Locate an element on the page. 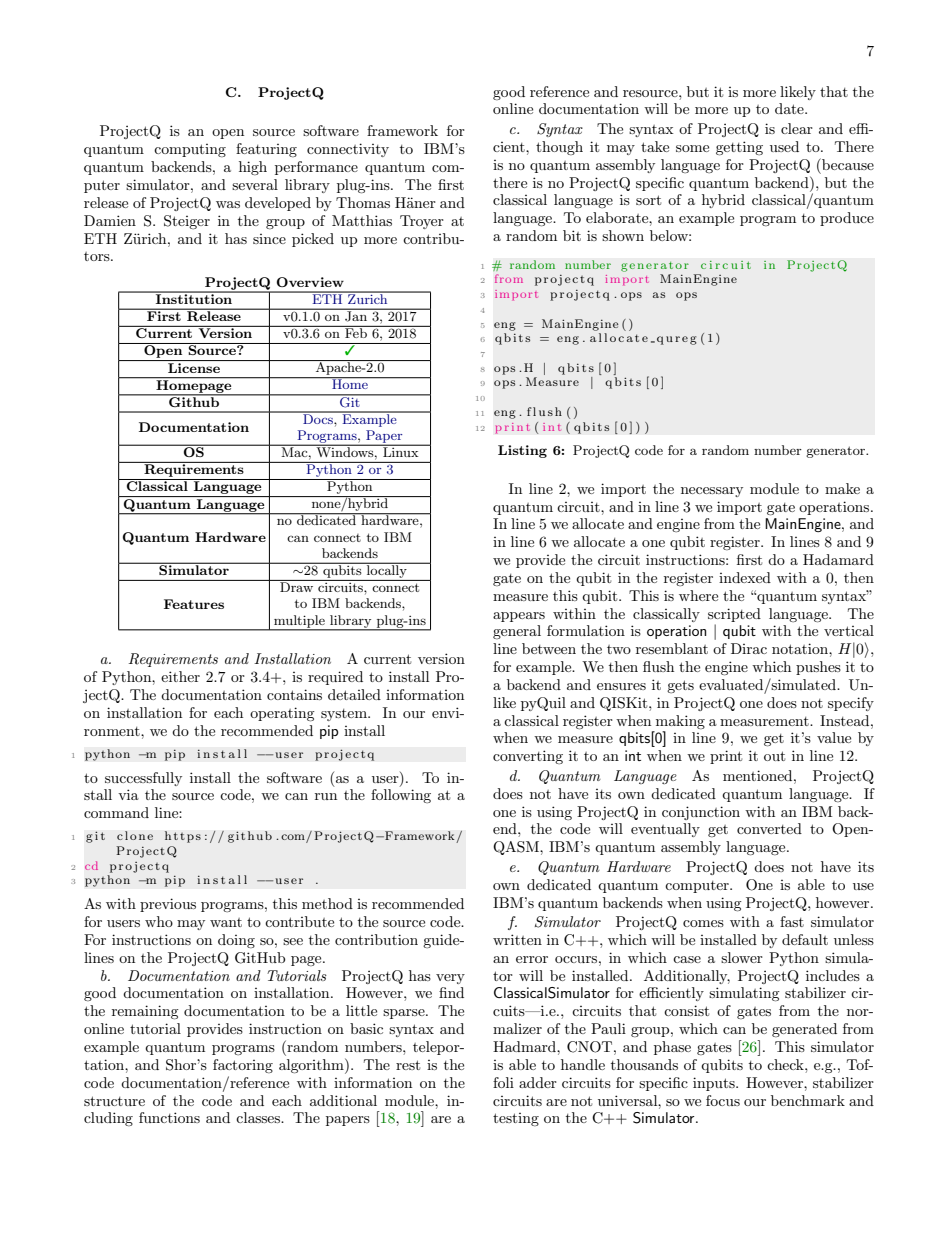 This image has width=952, height=1233. used is located at coordinates (784, 146).
